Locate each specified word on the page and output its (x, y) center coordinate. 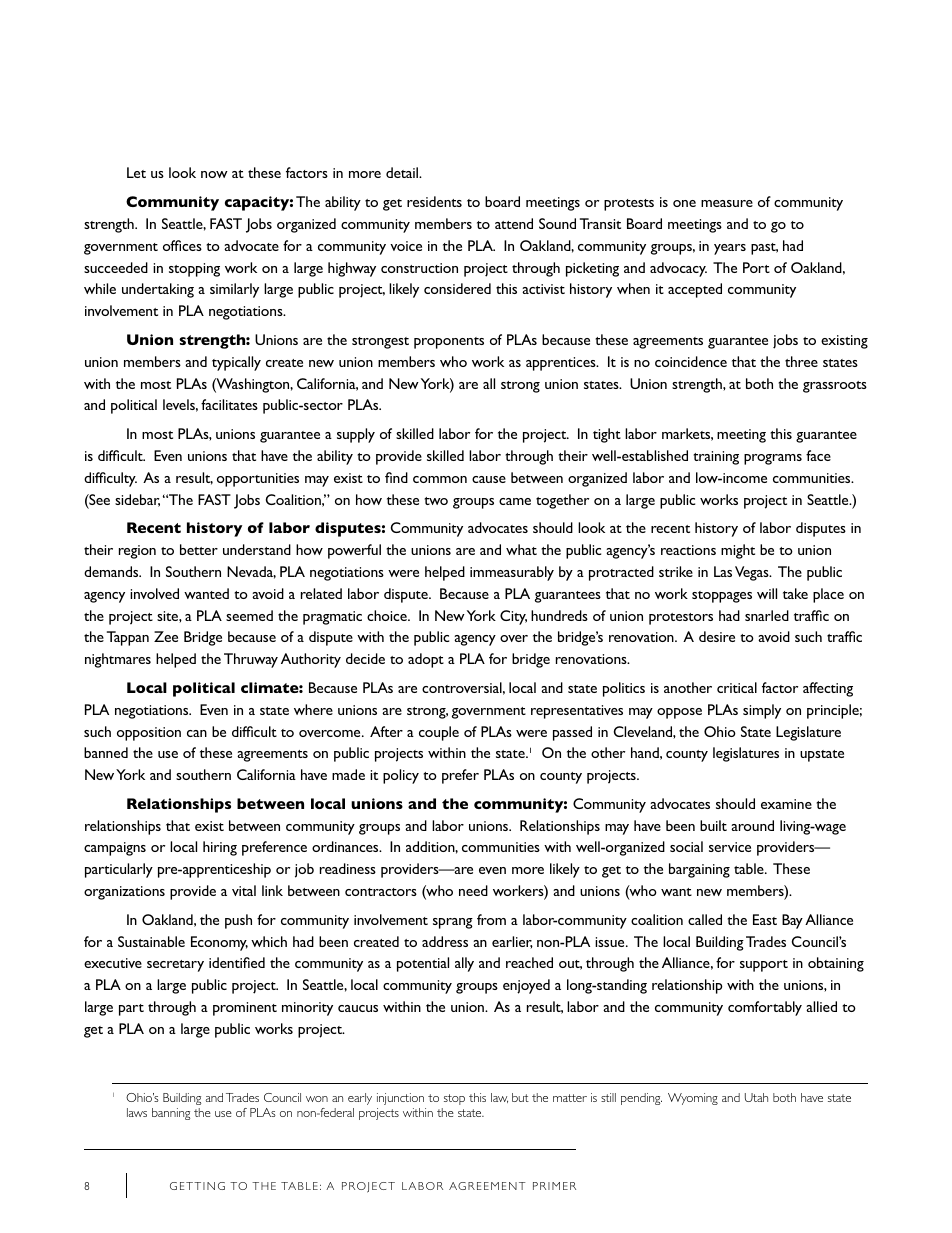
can (197, 733)
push (238, 921)
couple (439, 733)
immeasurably (512, 573)
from (491, 919)
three (801, 361)
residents (434, 201)
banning (171, 1114)
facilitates (229, 404)
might (738, 551)
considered (457, 288)
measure (727, 203)
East (765, 919)
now (214, 174)
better (199, 549)
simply (762, 711)
